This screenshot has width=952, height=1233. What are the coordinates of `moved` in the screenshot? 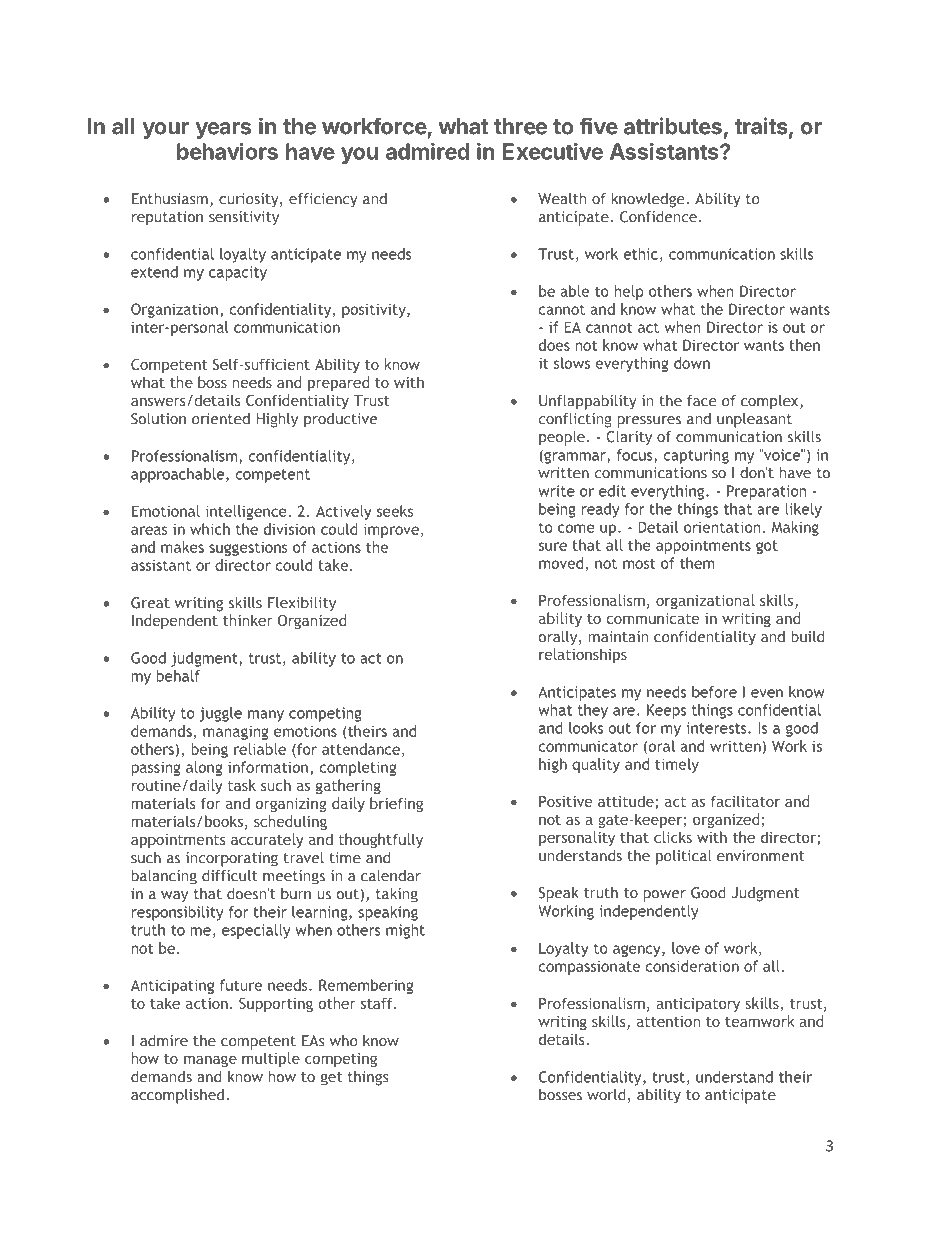 It's located at (561, 563).
